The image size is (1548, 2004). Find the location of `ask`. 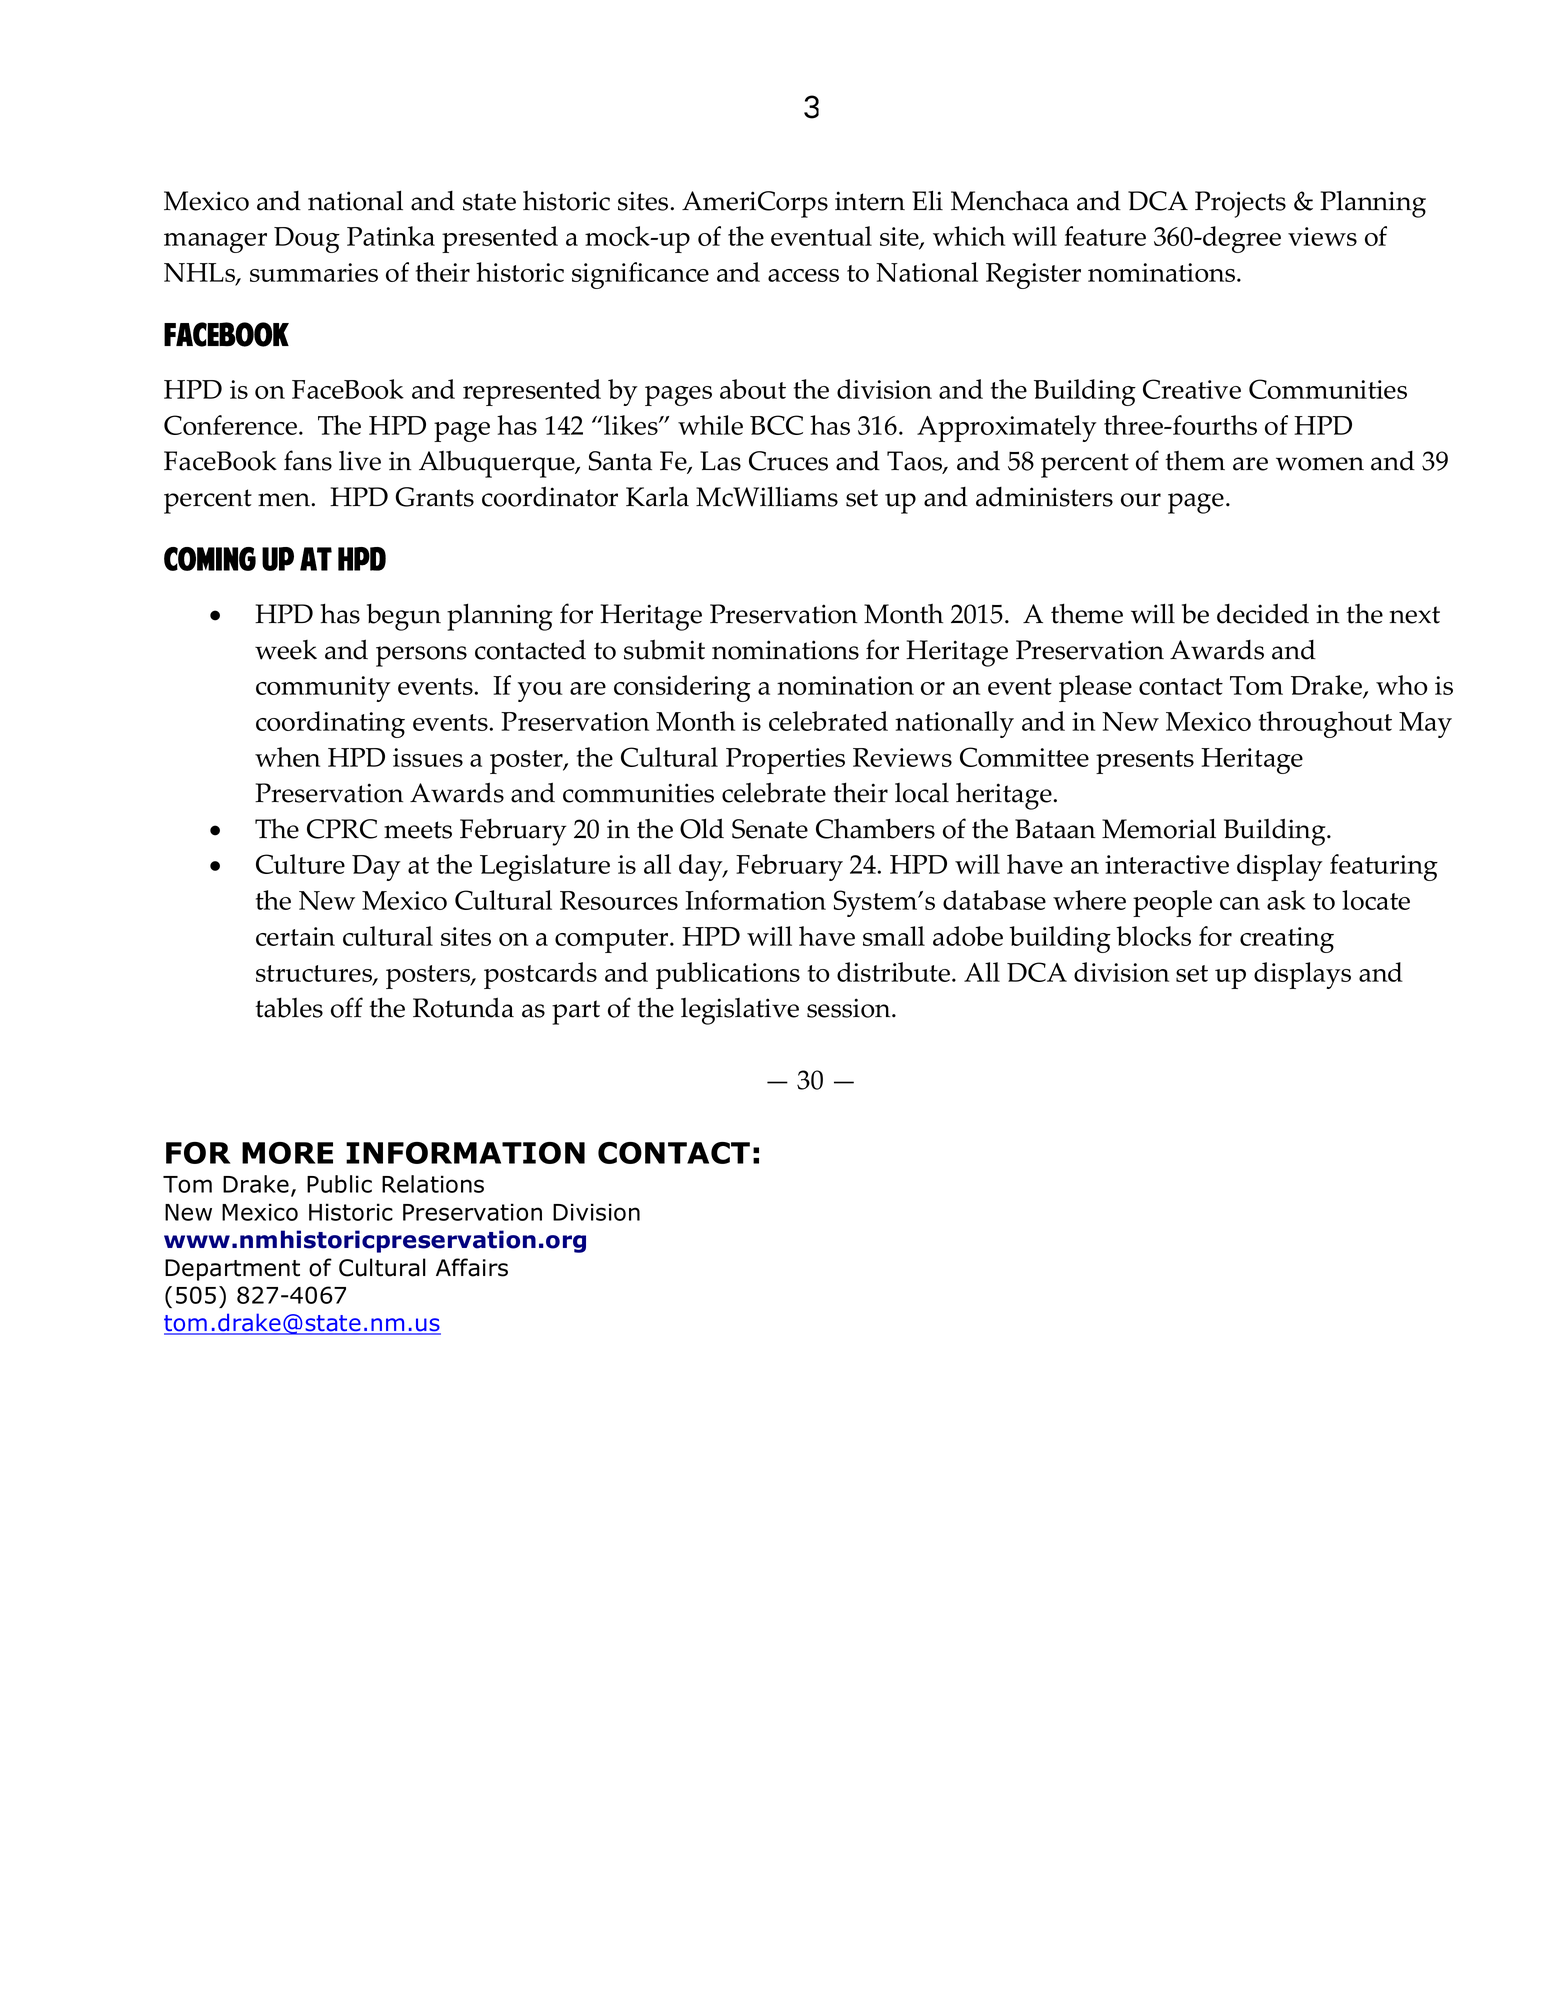

ask is located at coordinates (1286, 900).
